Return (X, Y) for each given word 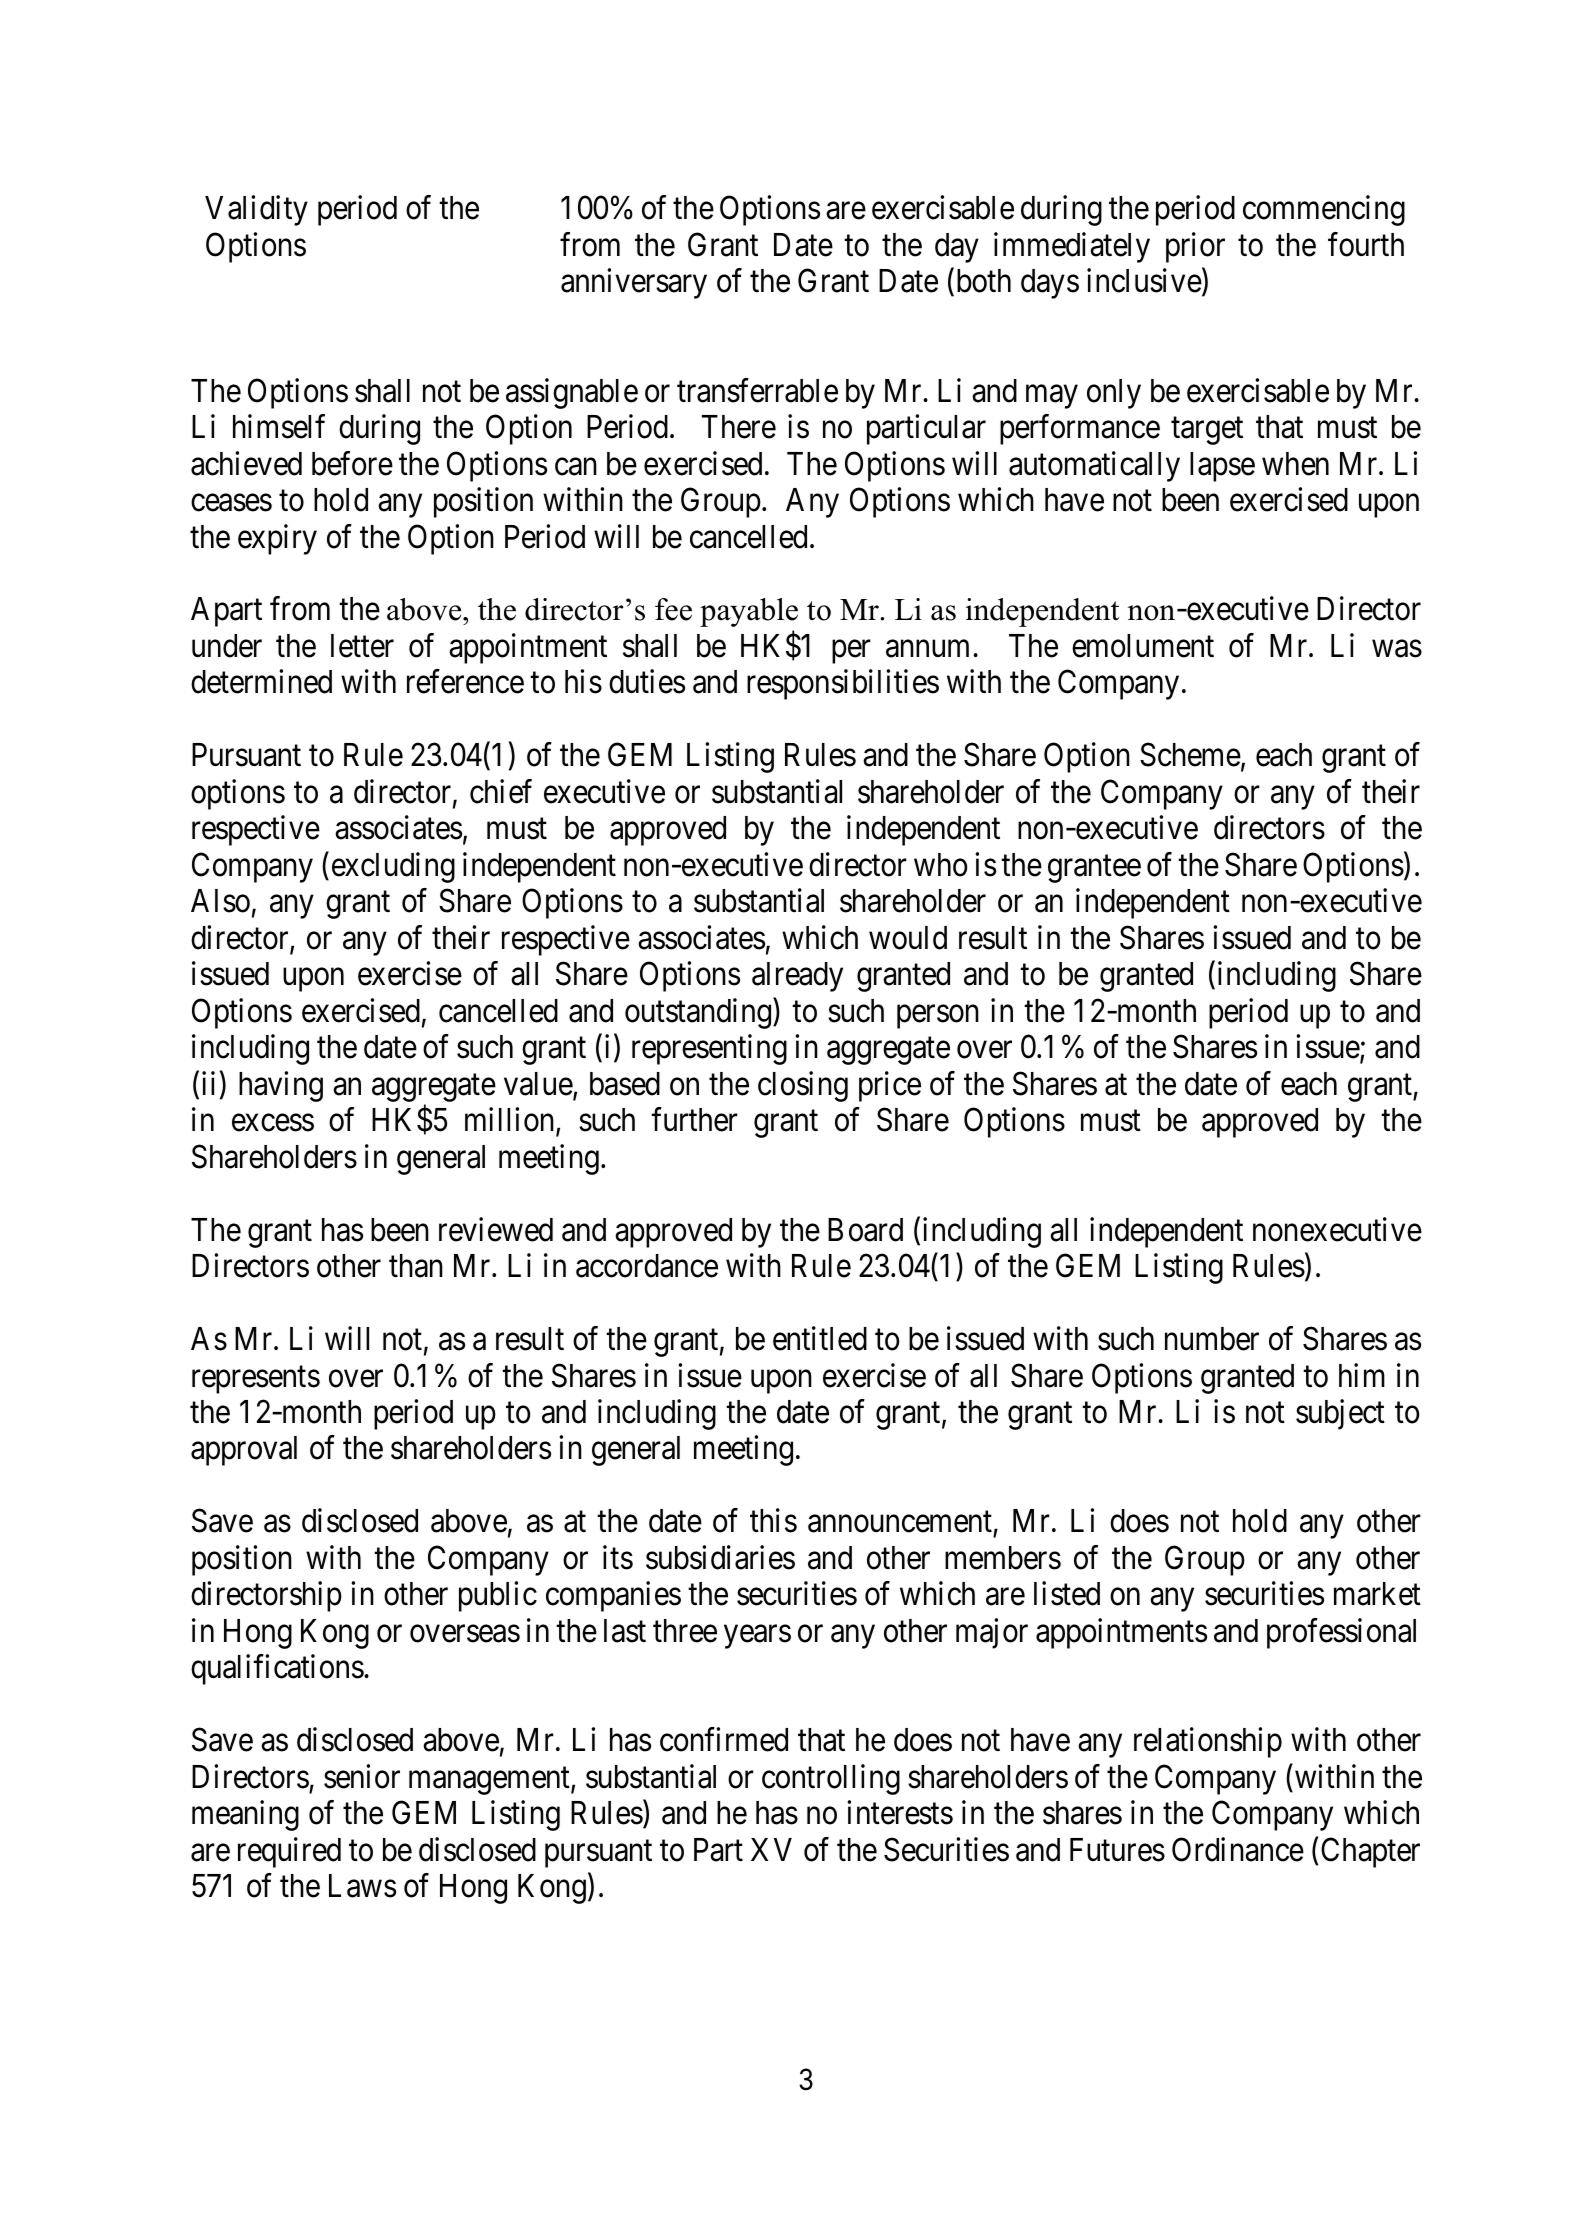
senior (362, 1776)
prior (1195, 247)
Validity (256, 211)
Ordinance (1238, 1849)
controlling (831, 1779)
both (982, 282)
